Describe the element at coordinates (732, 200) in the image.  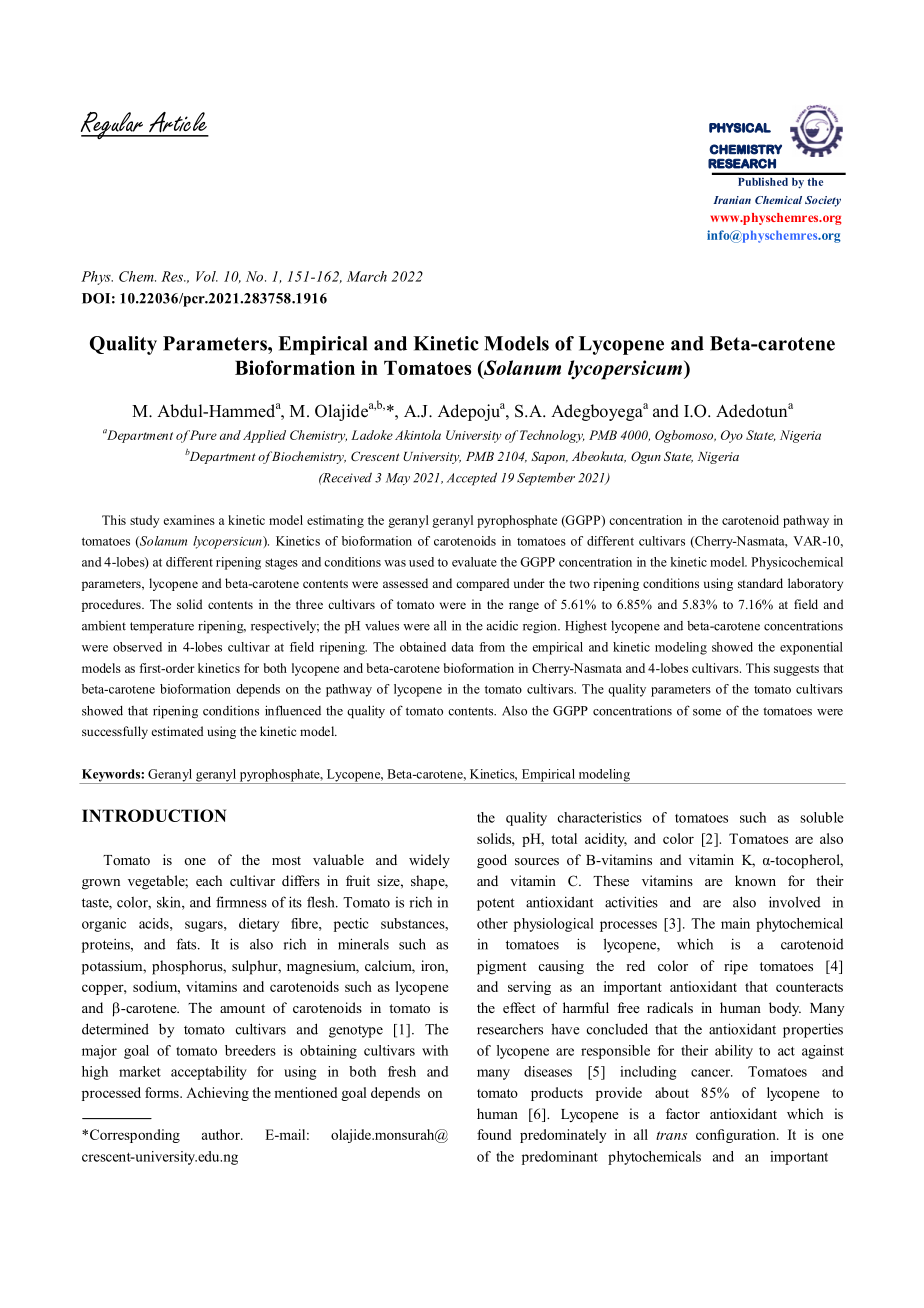
I see `Iranian` at that location.
